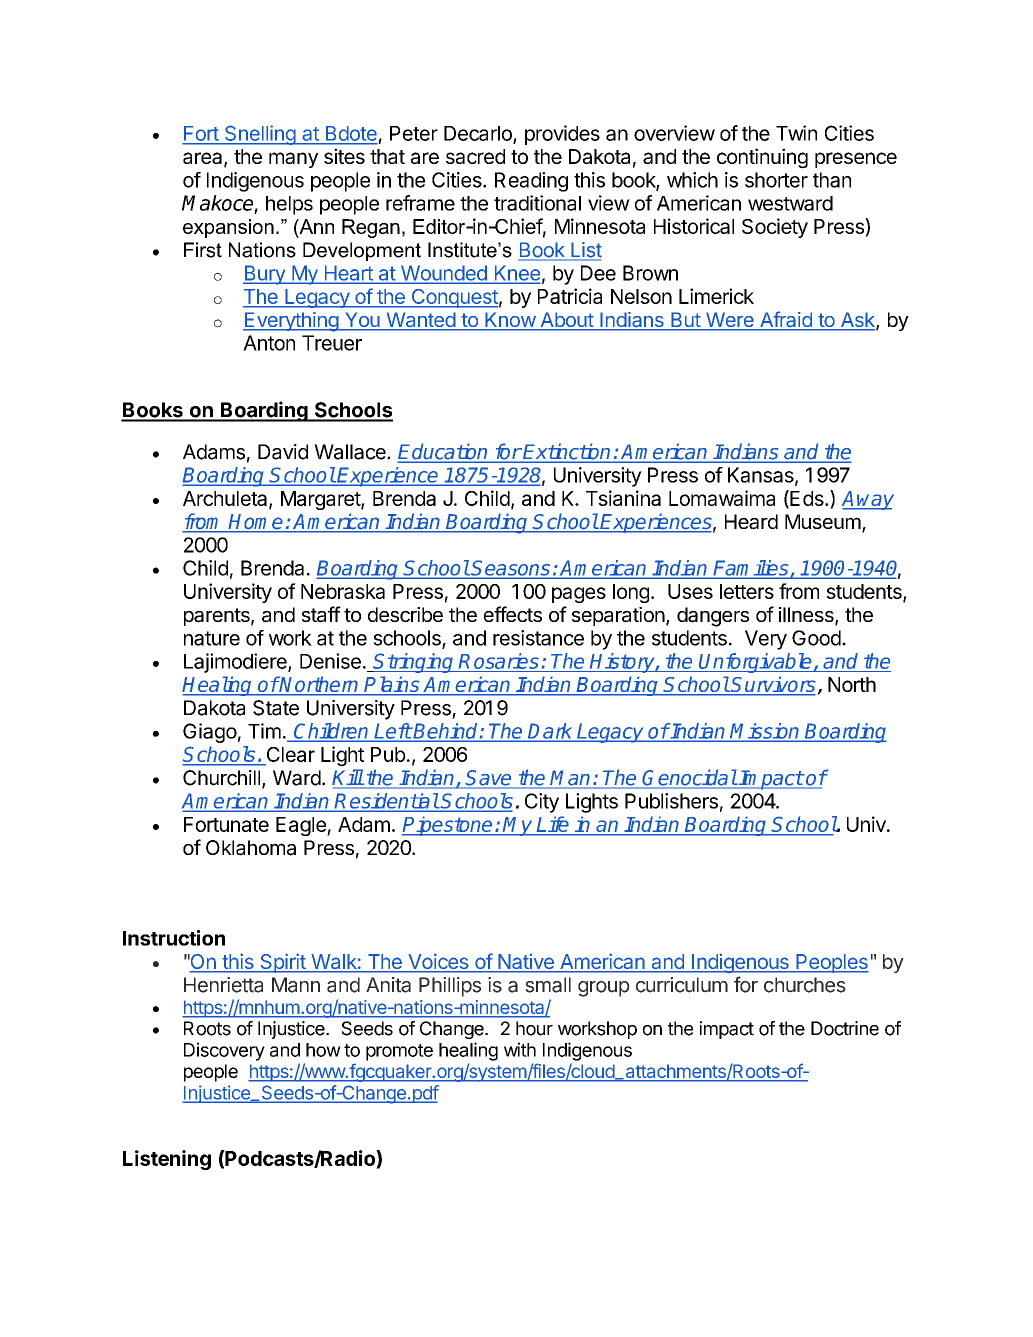 The image size is (1033, 1337). I want to click on hour, so click(534, 1028).
